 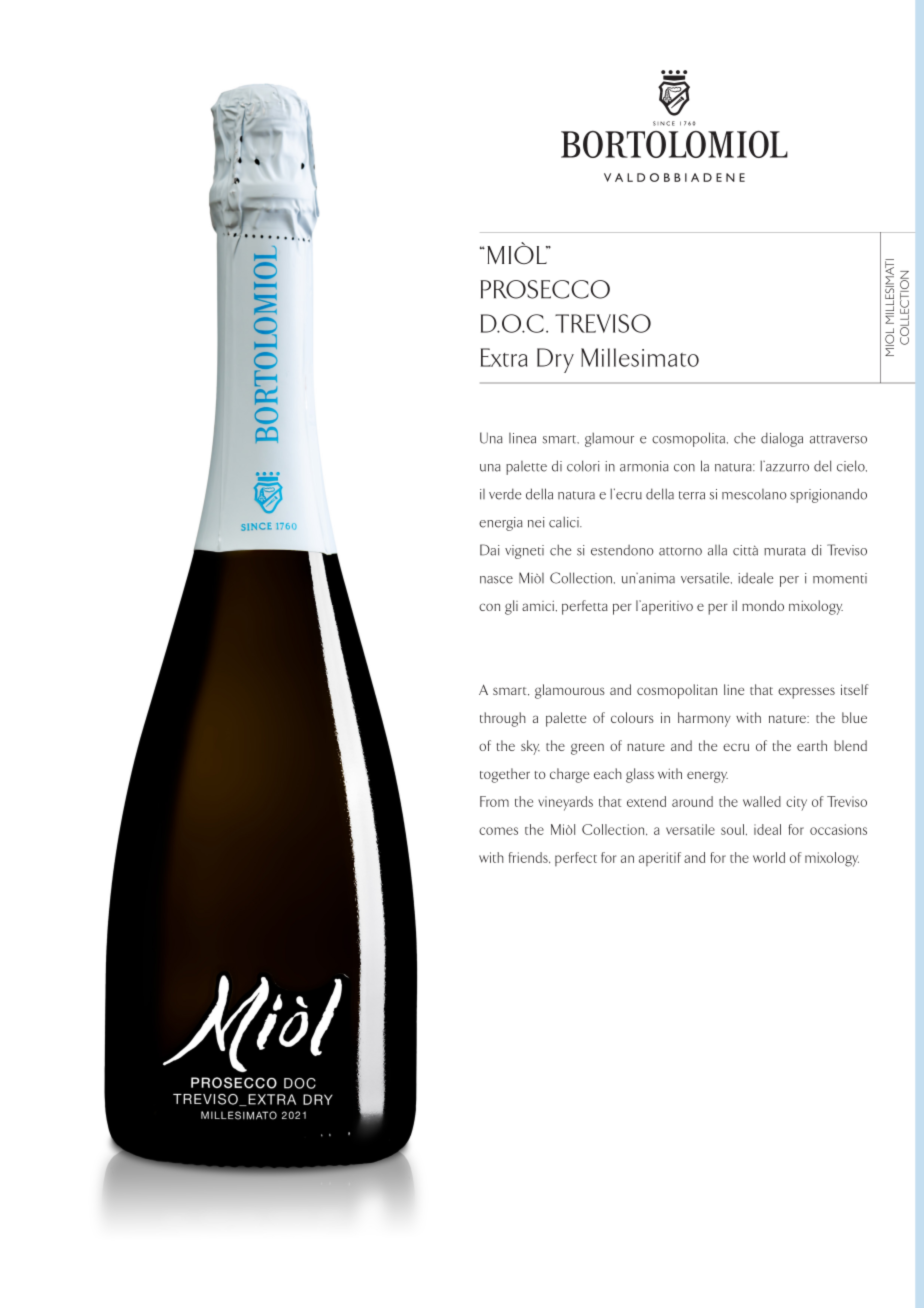 I want to click on Dry, so click(x=555, y=360).
